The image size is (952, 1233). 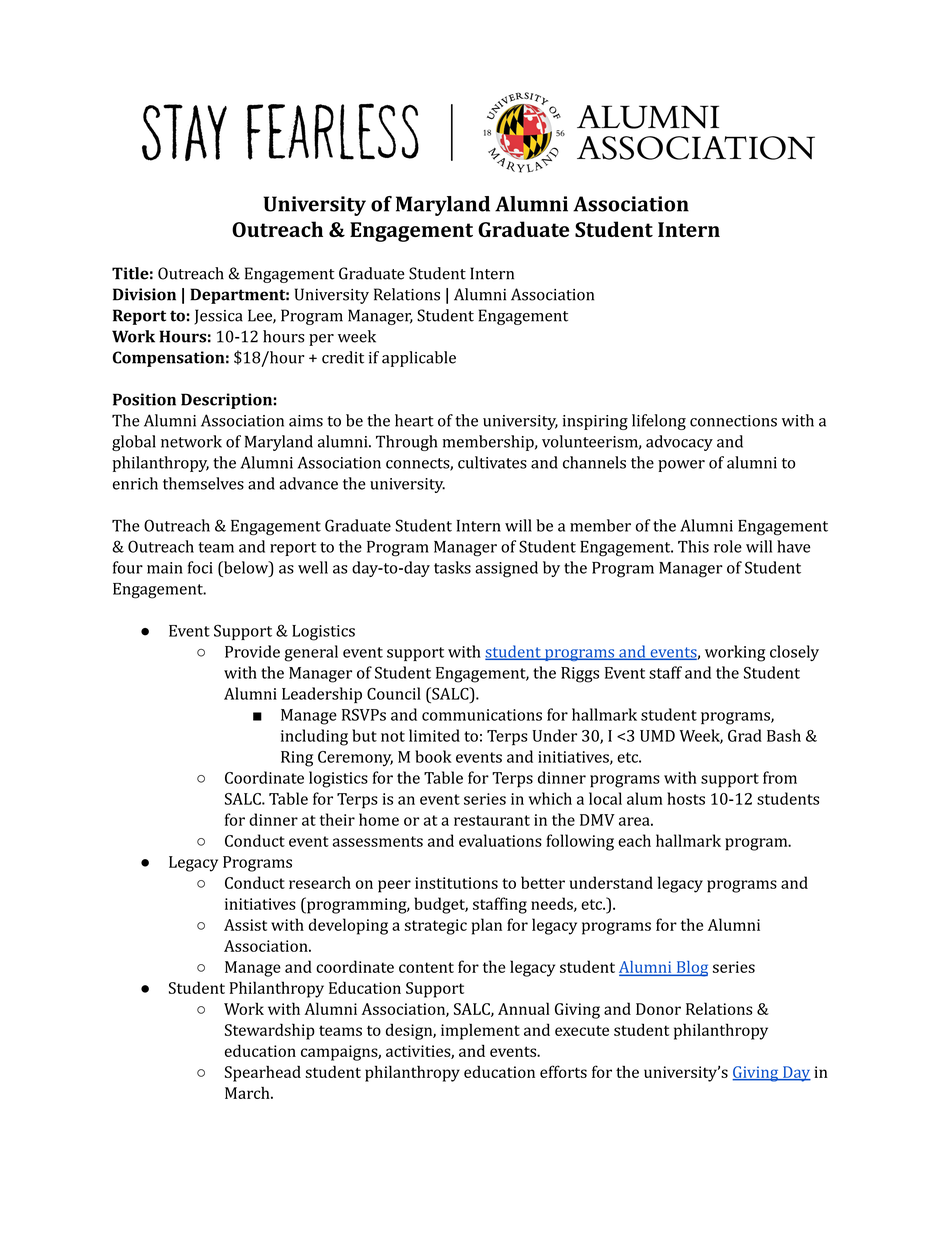 I want to click on Jessica, so click(x=218, y=317).
